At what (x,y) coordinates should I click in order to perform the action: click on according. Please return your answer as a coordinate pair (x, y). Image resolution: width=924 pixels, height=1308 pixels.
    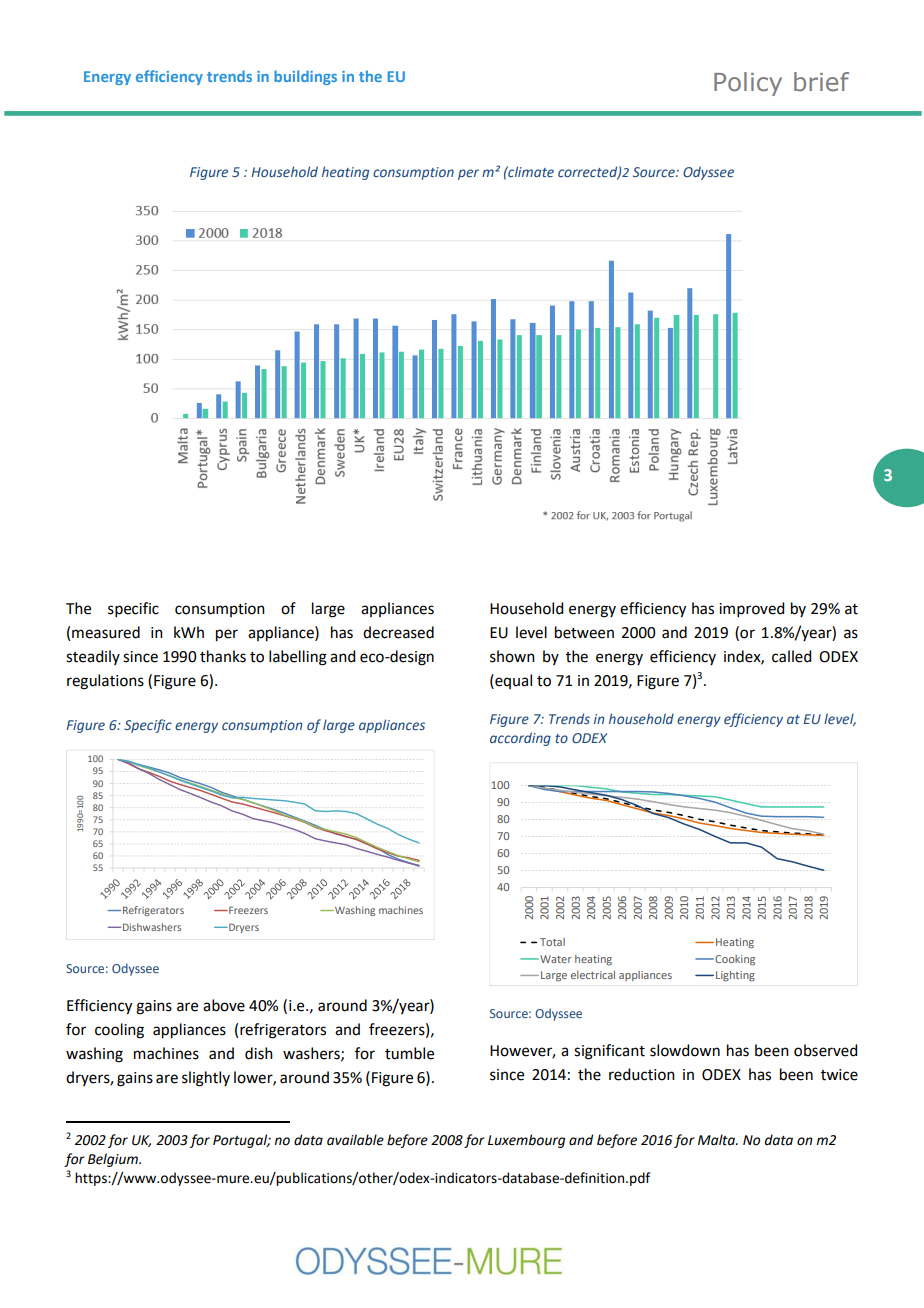
    Looking at the image, I should click on (520, 739).
